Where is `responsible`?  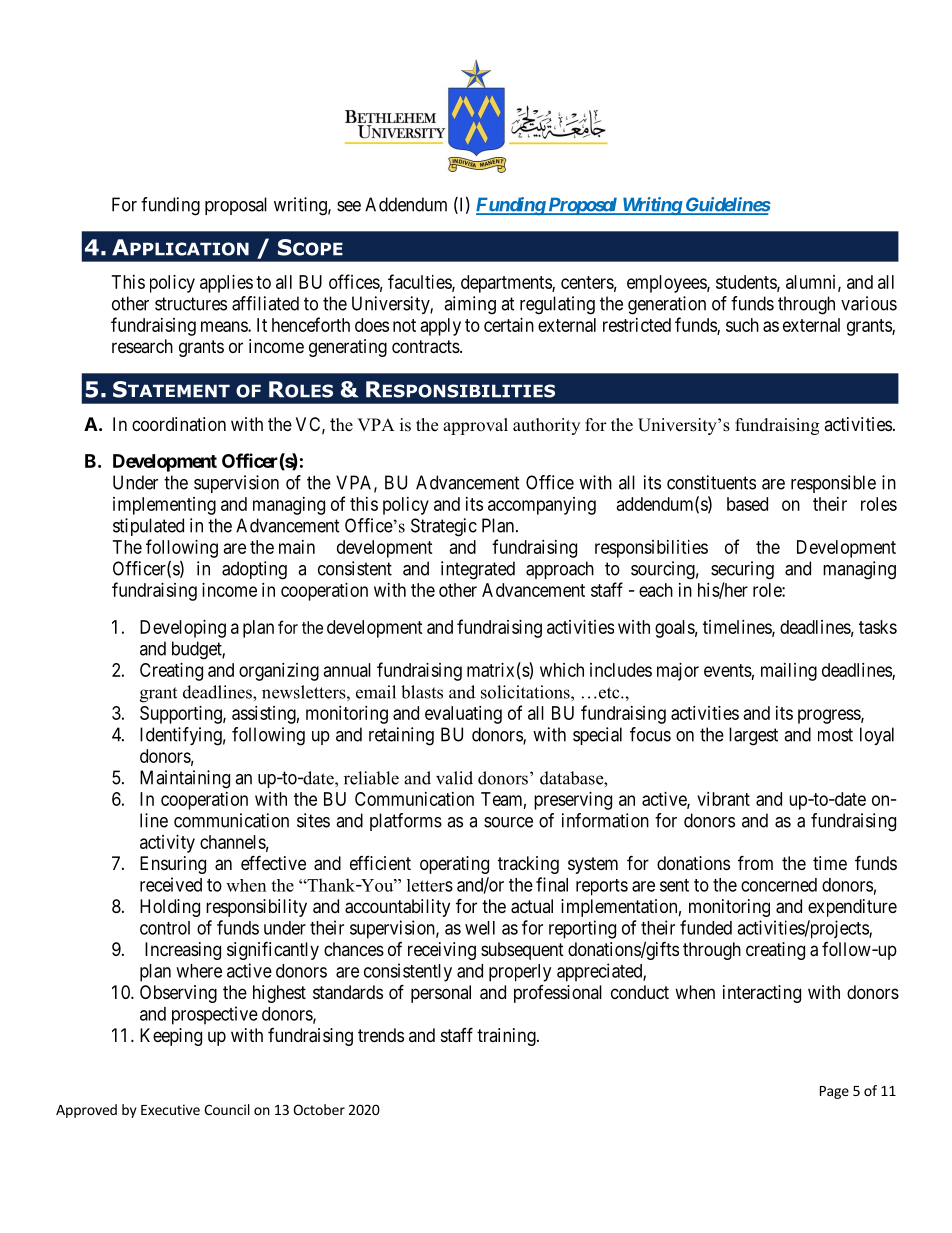 responsible is located at coordinates (833, 484).
